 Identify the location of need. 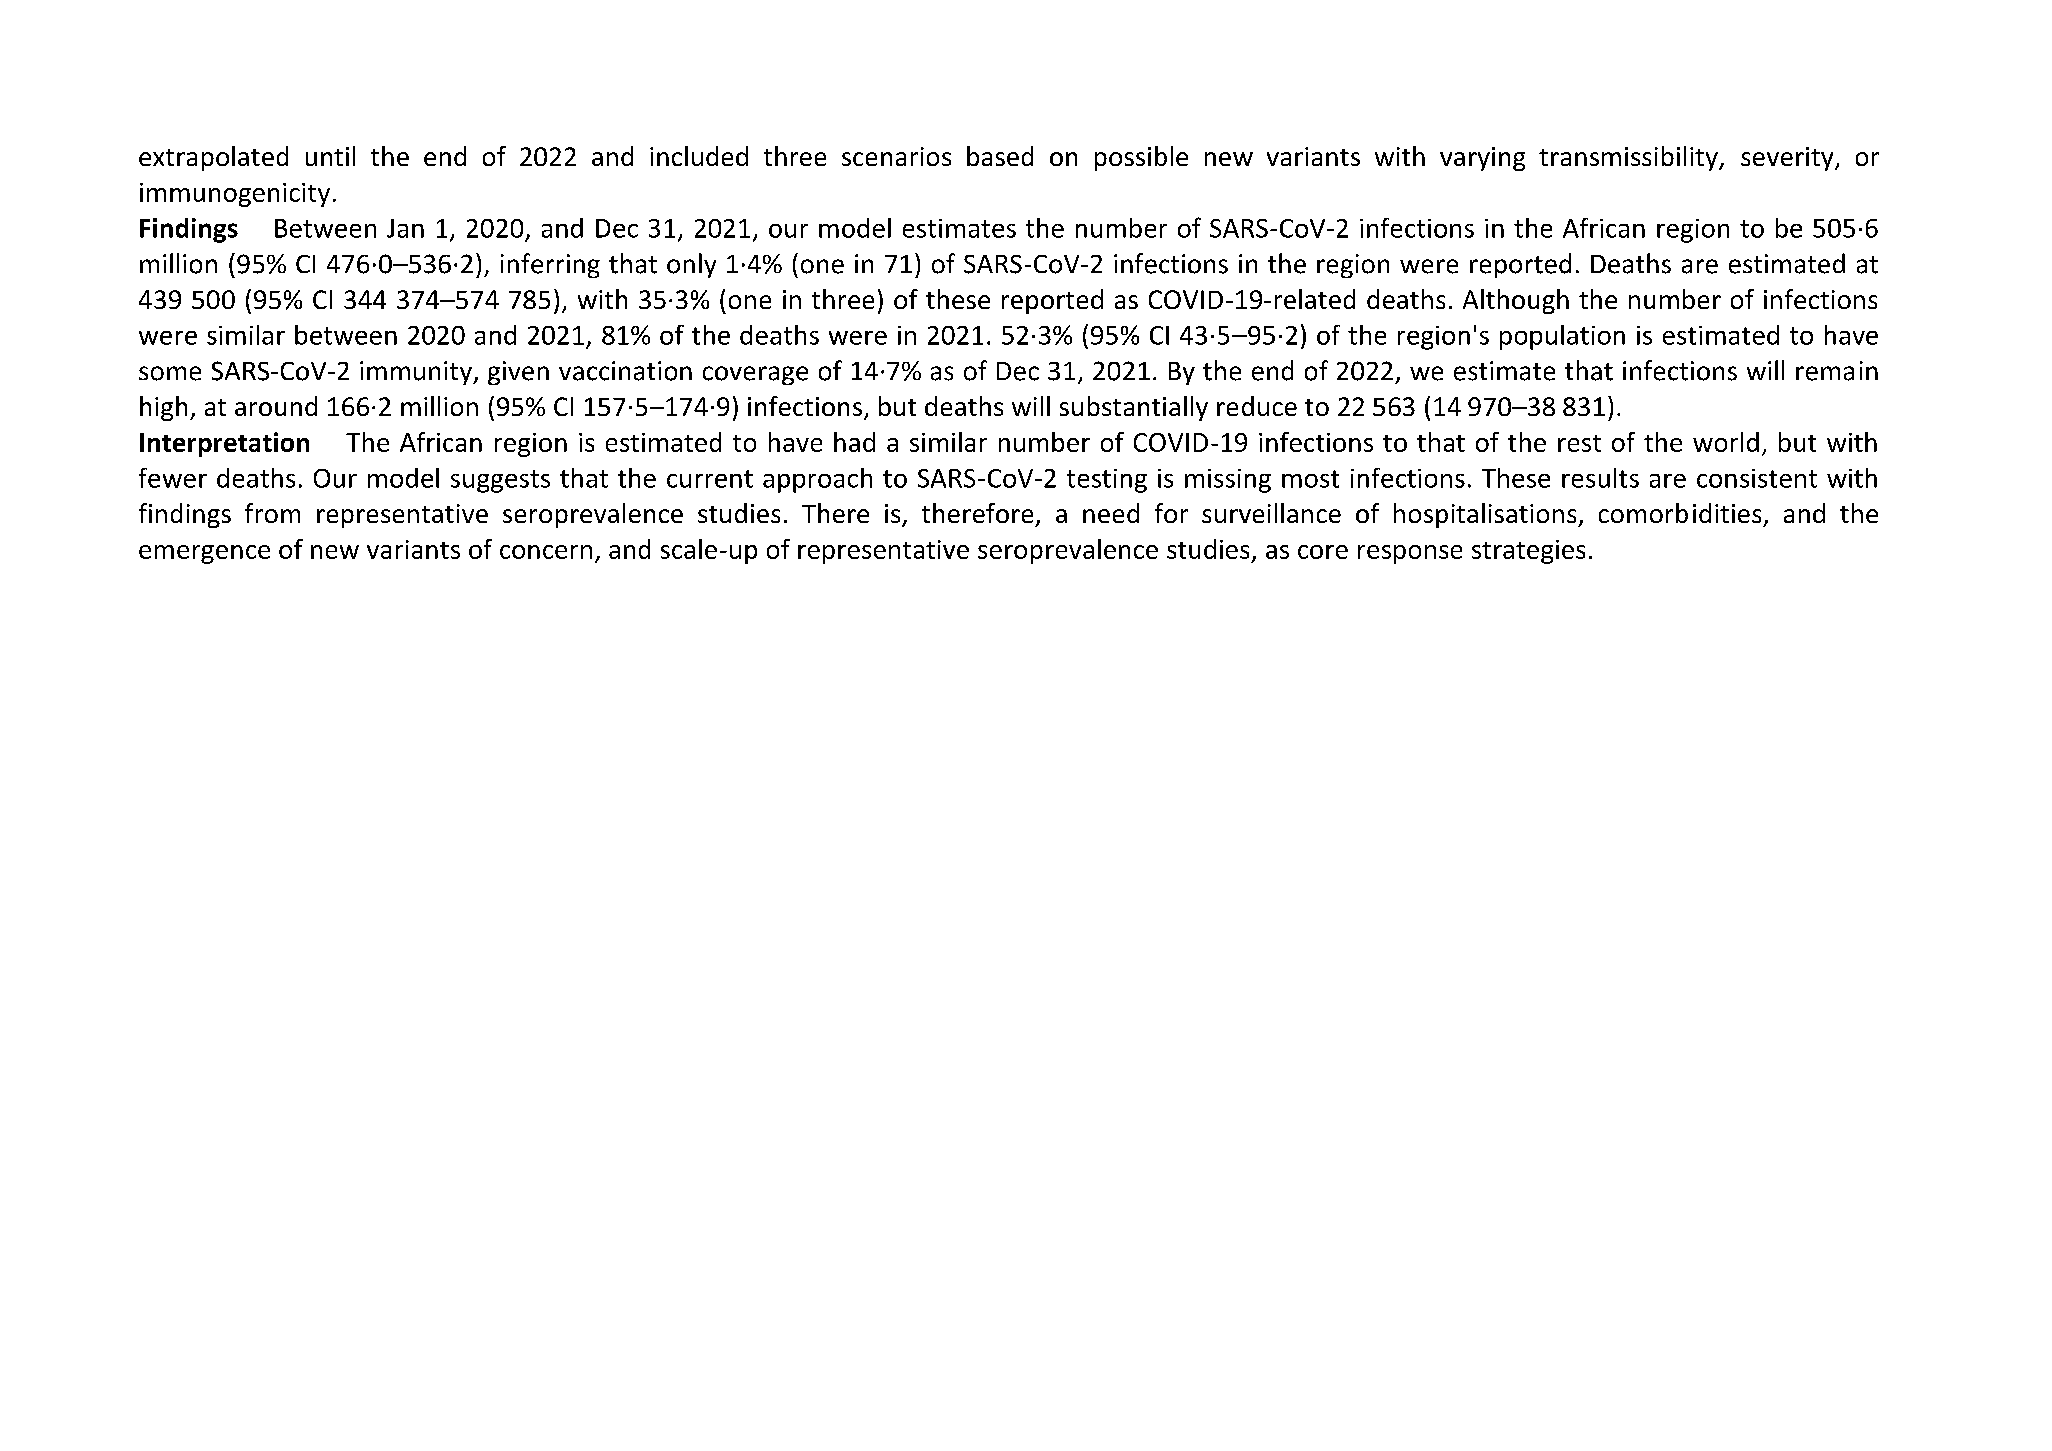
(1111, 513).
